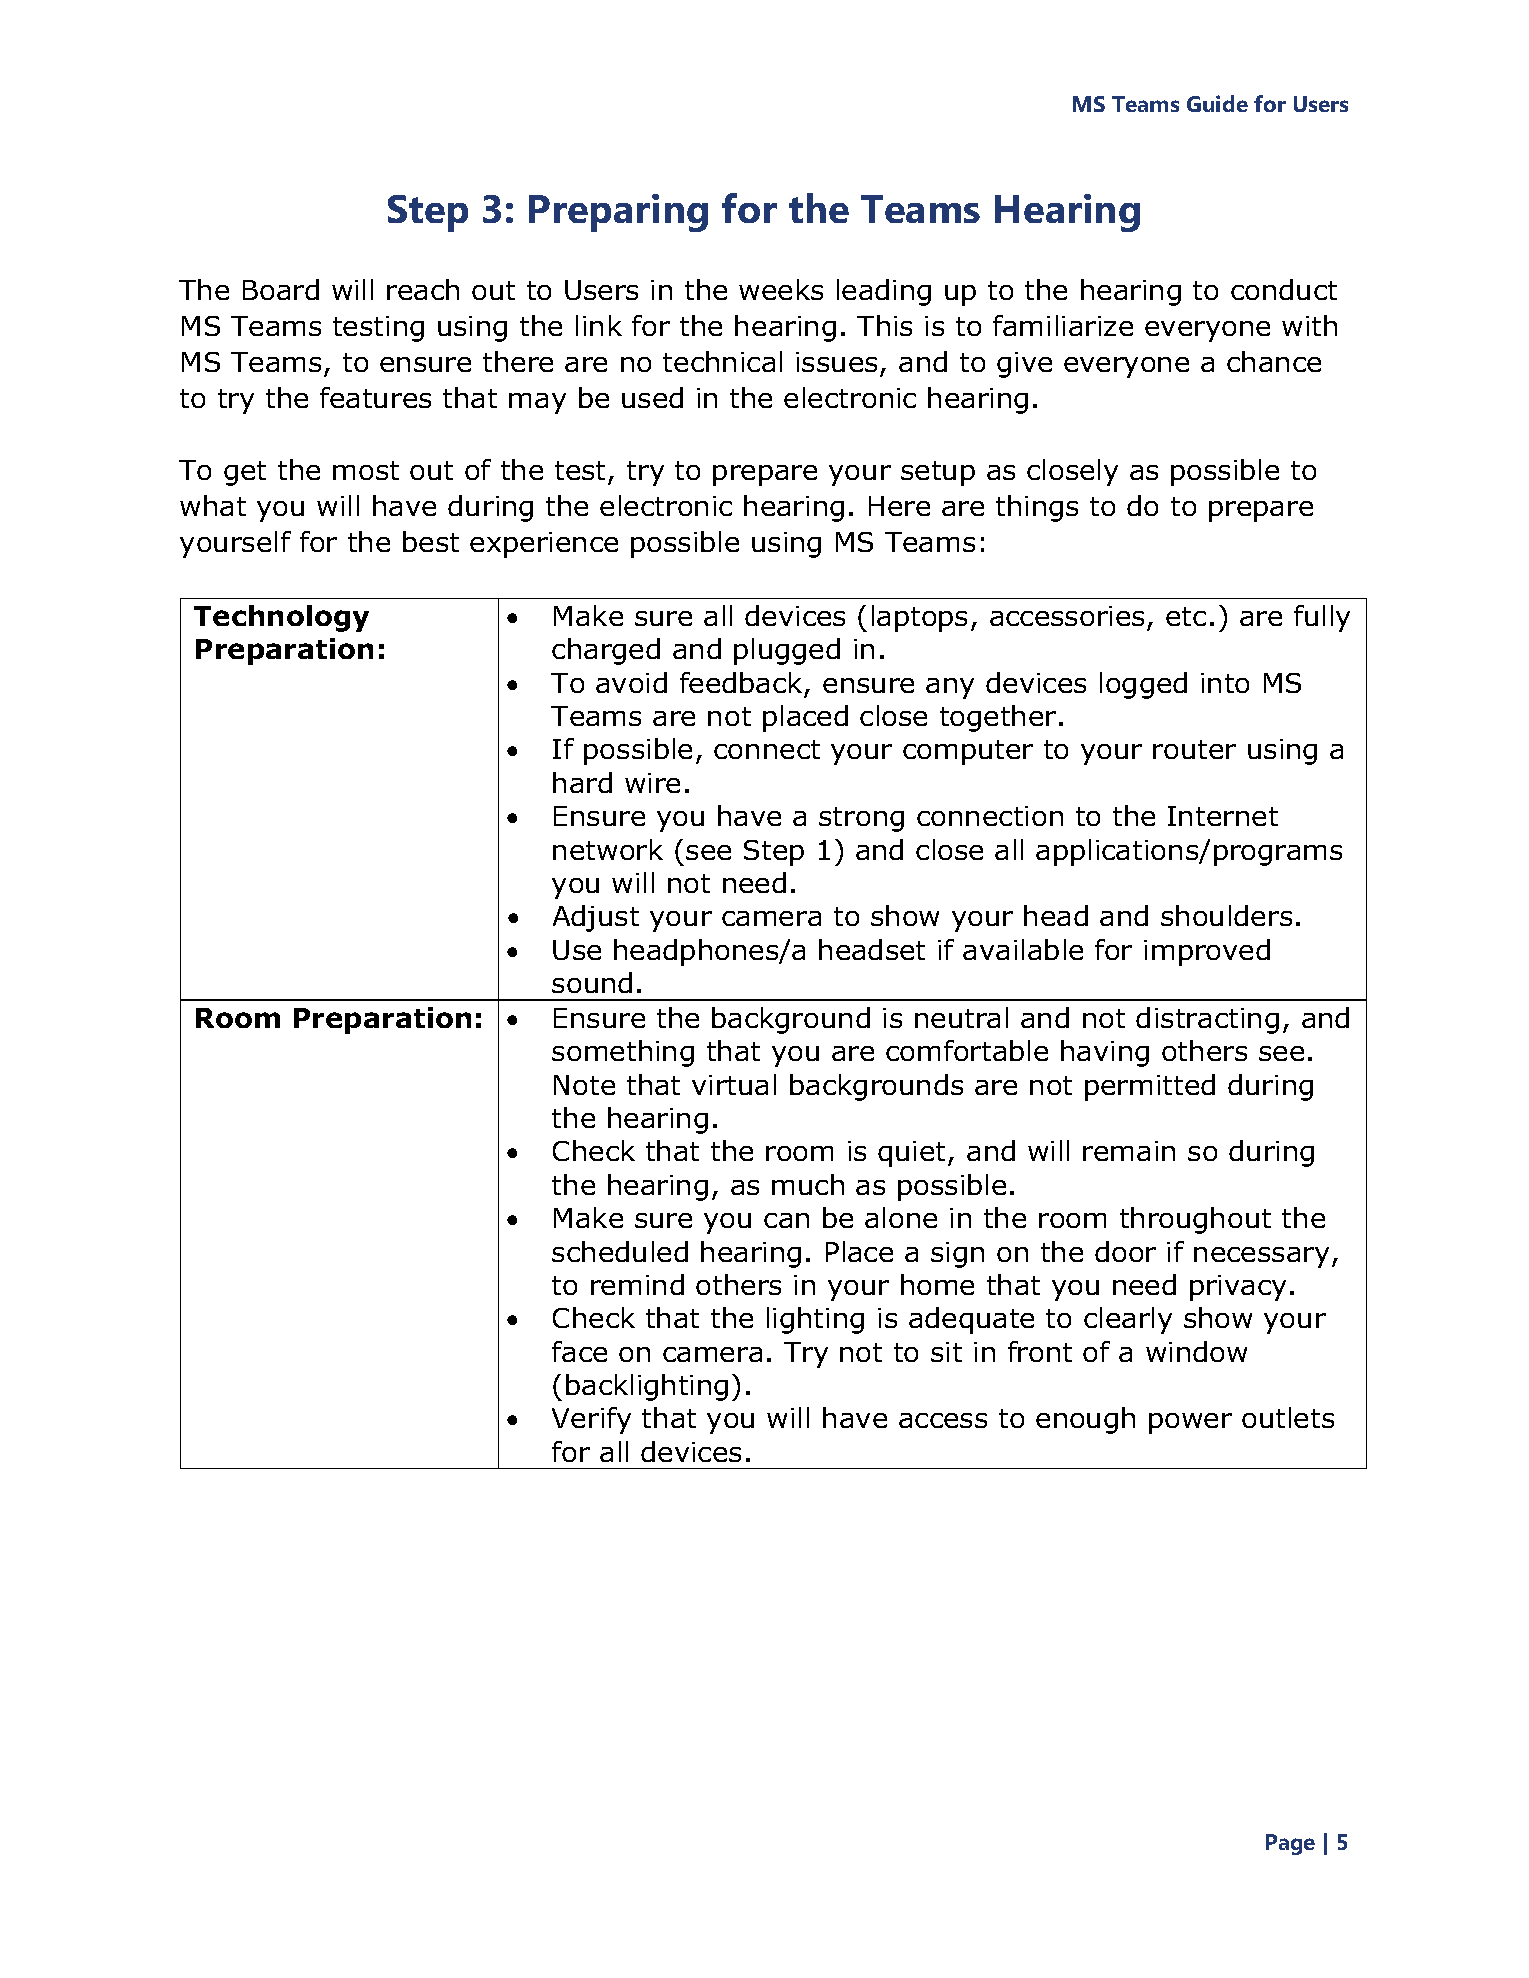 Image resolution: width=1529 pixels, height=1978 pixels. What do you see at coordinates (281, 289) in the screenshot?
I see `Board` at bounding box center [281, 289].
